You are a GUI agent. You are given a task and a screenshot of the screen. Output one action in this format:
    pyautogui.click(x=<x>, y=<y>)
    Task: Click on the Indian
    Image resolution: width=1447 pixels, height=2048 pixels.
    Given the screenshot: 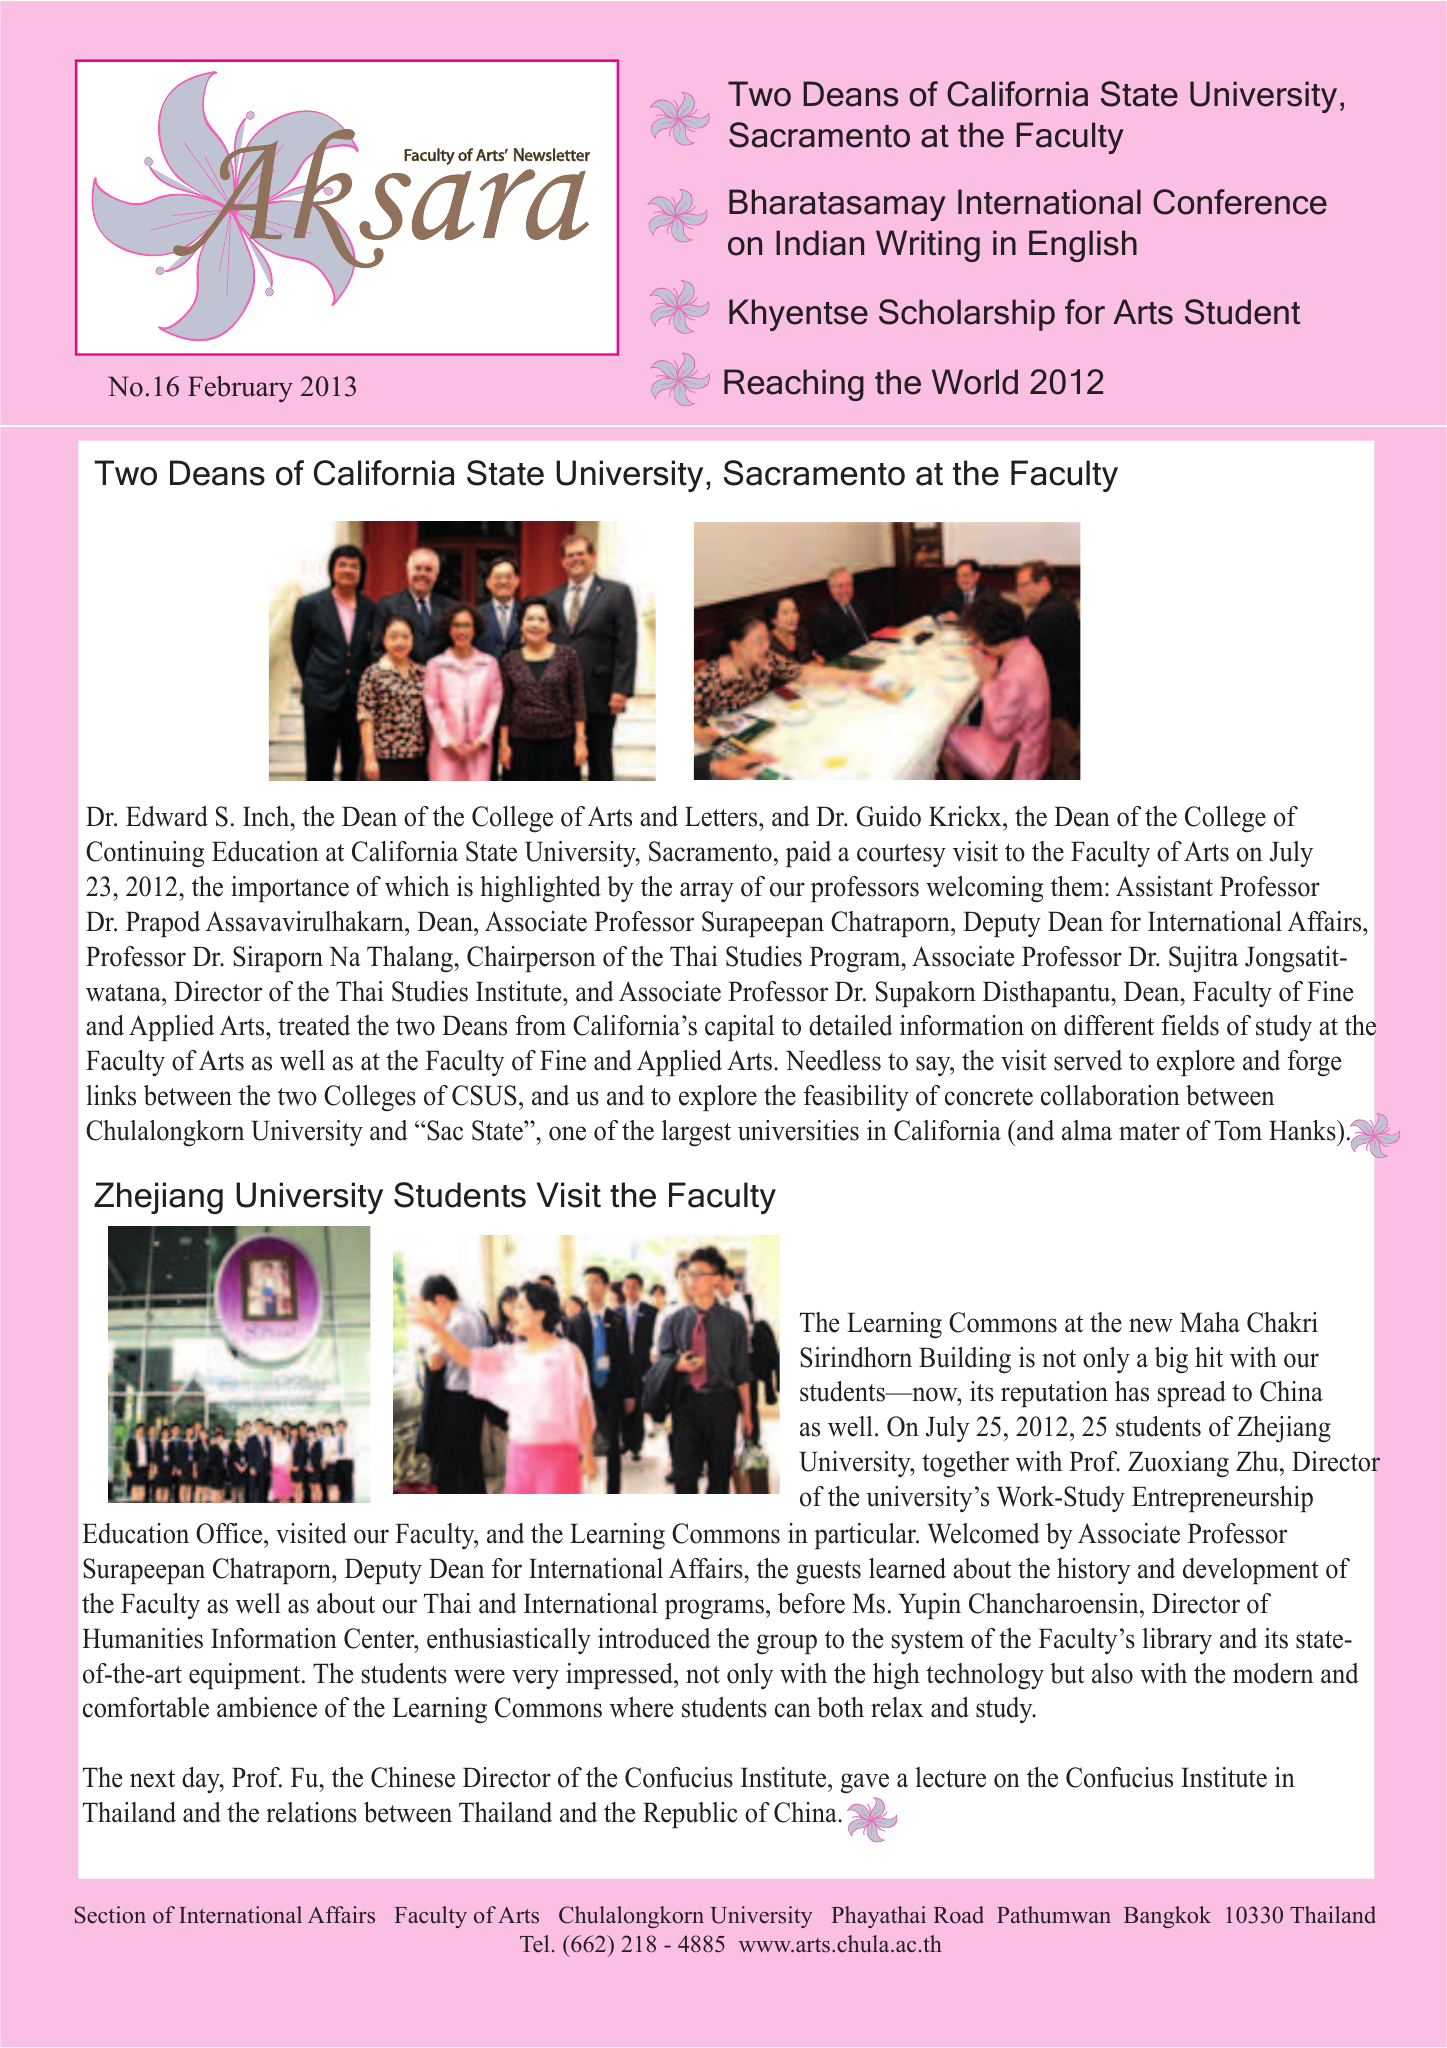 What is the action you would take?
    pyautogui.click(x=820, y=243)
